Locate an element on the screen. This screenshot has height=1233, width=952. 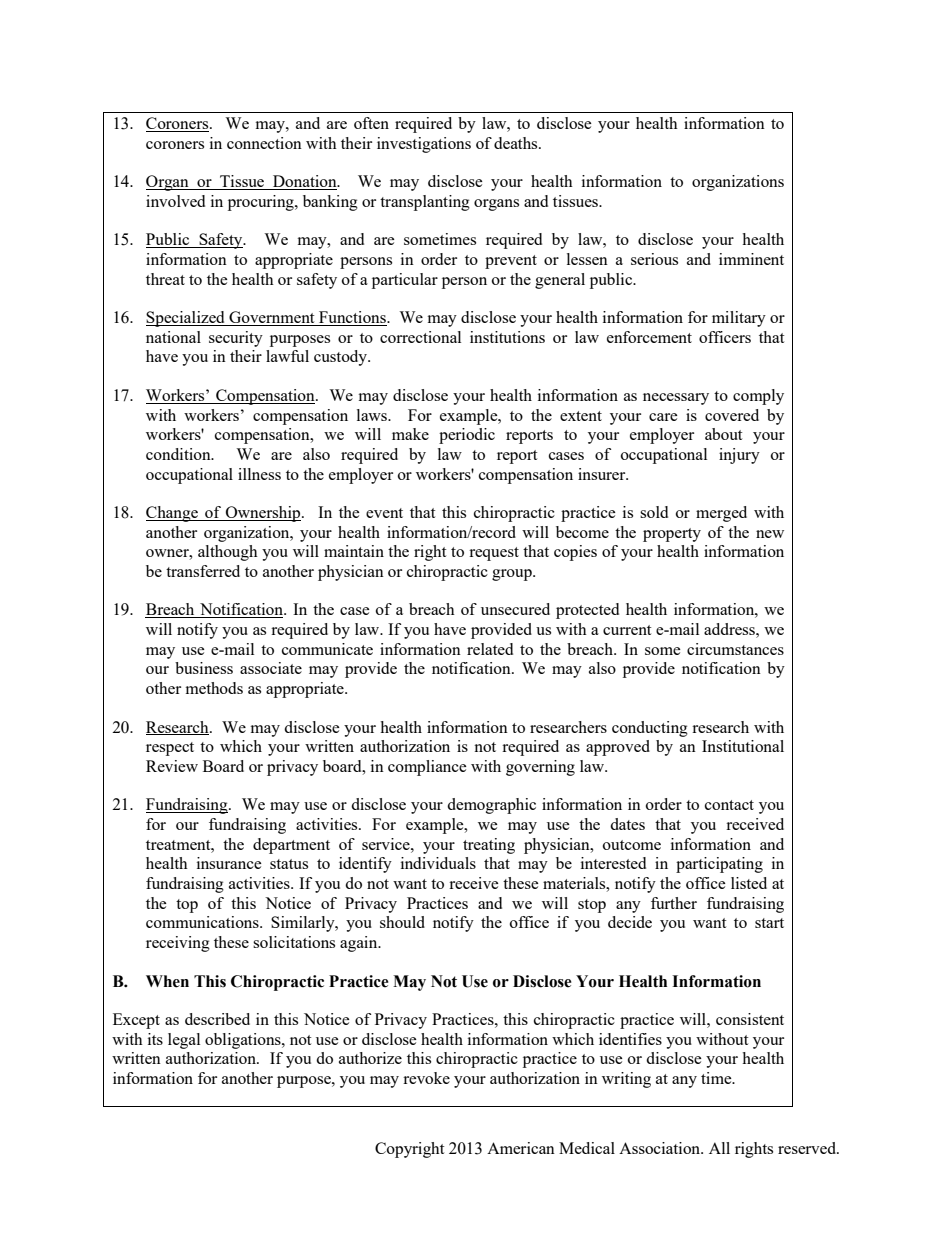
connection is located at coordinates (264, 143).
